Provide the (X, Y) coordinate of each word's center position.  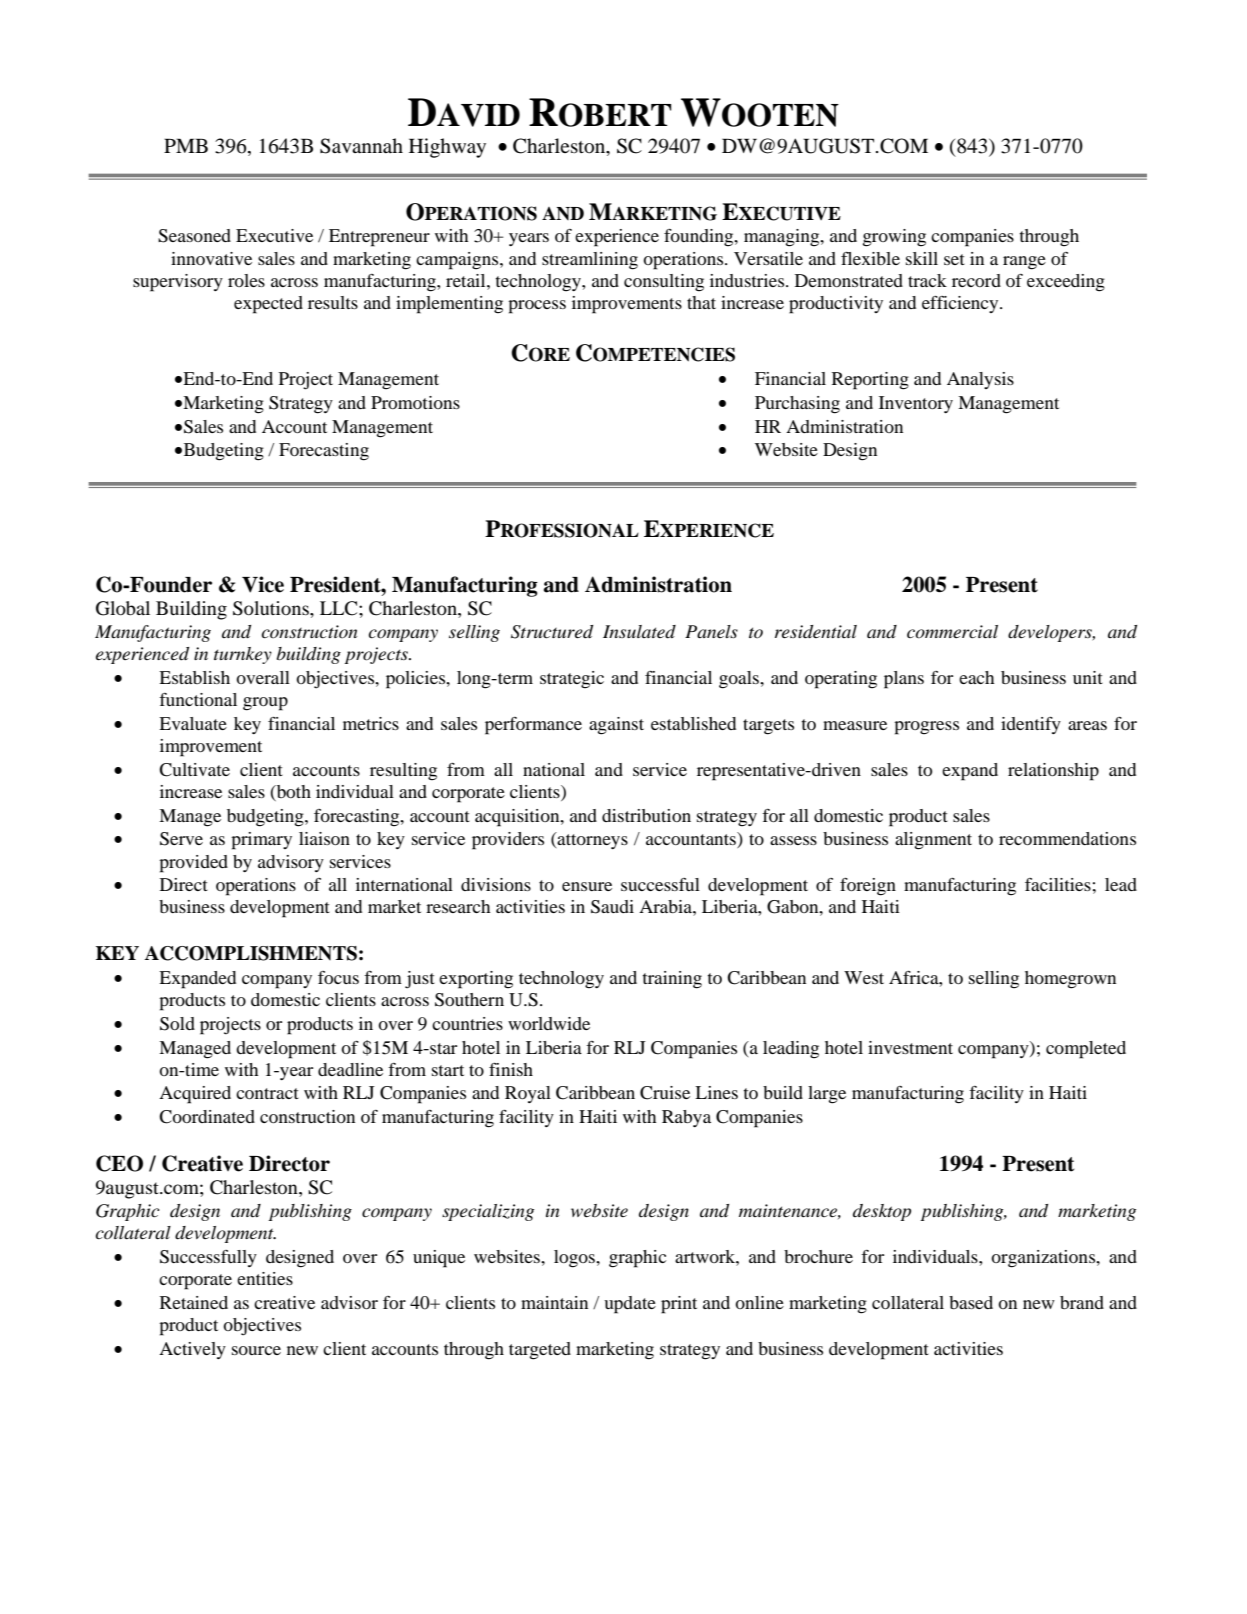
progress (926, 728)
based (971, 1302)
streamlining (590, 261)
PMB (186, 145)
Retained (194, 1302)
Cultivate (194, 770)
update (630, 1305)
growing (894, 238)
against (616, 726)
